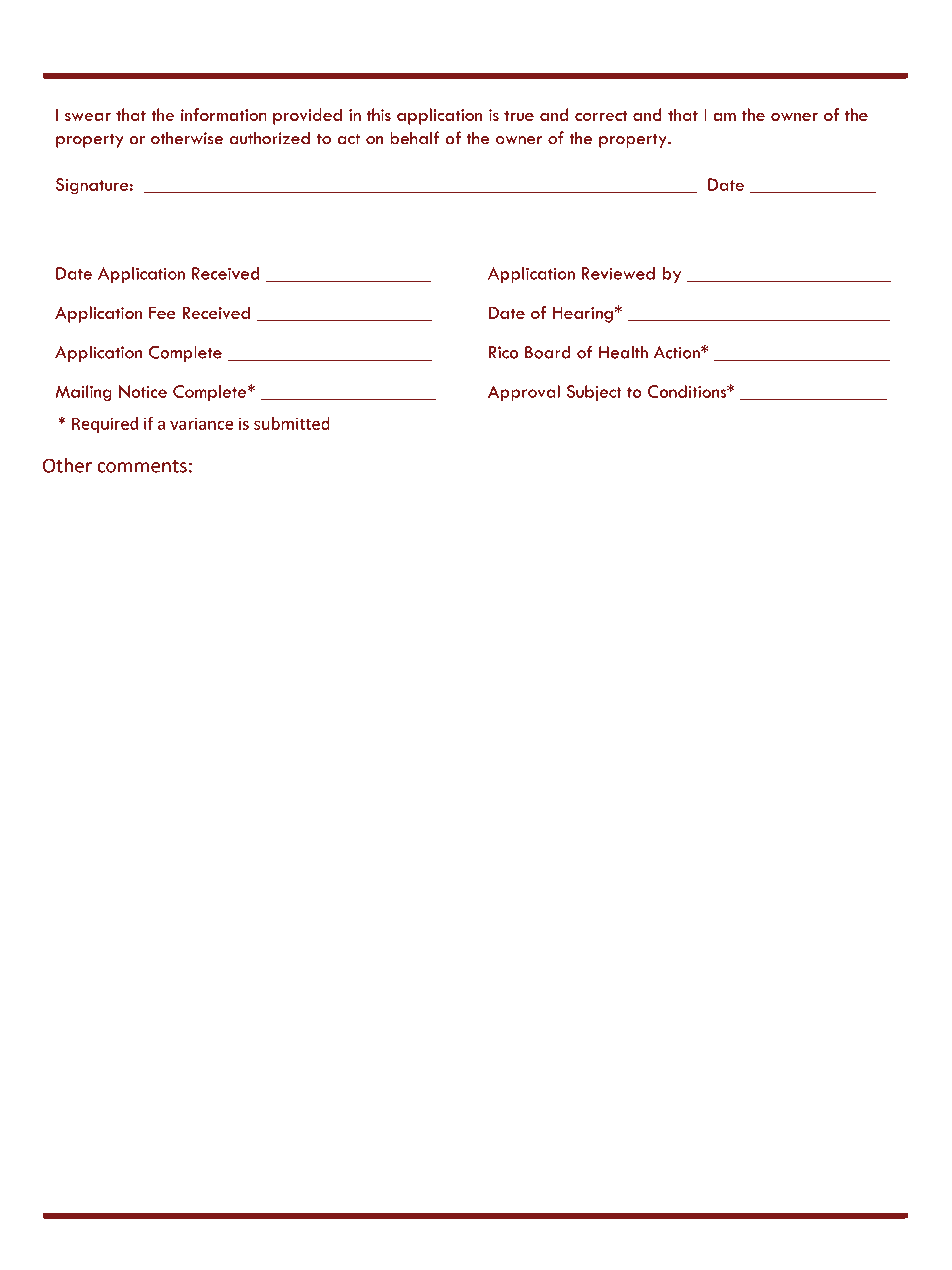 Image resolution: width=952 pixels, height=1270 pixels. What do you see at coordinates (162, 312) in the screenshot?
I see `Fee` at bounding box center [162, 312].
